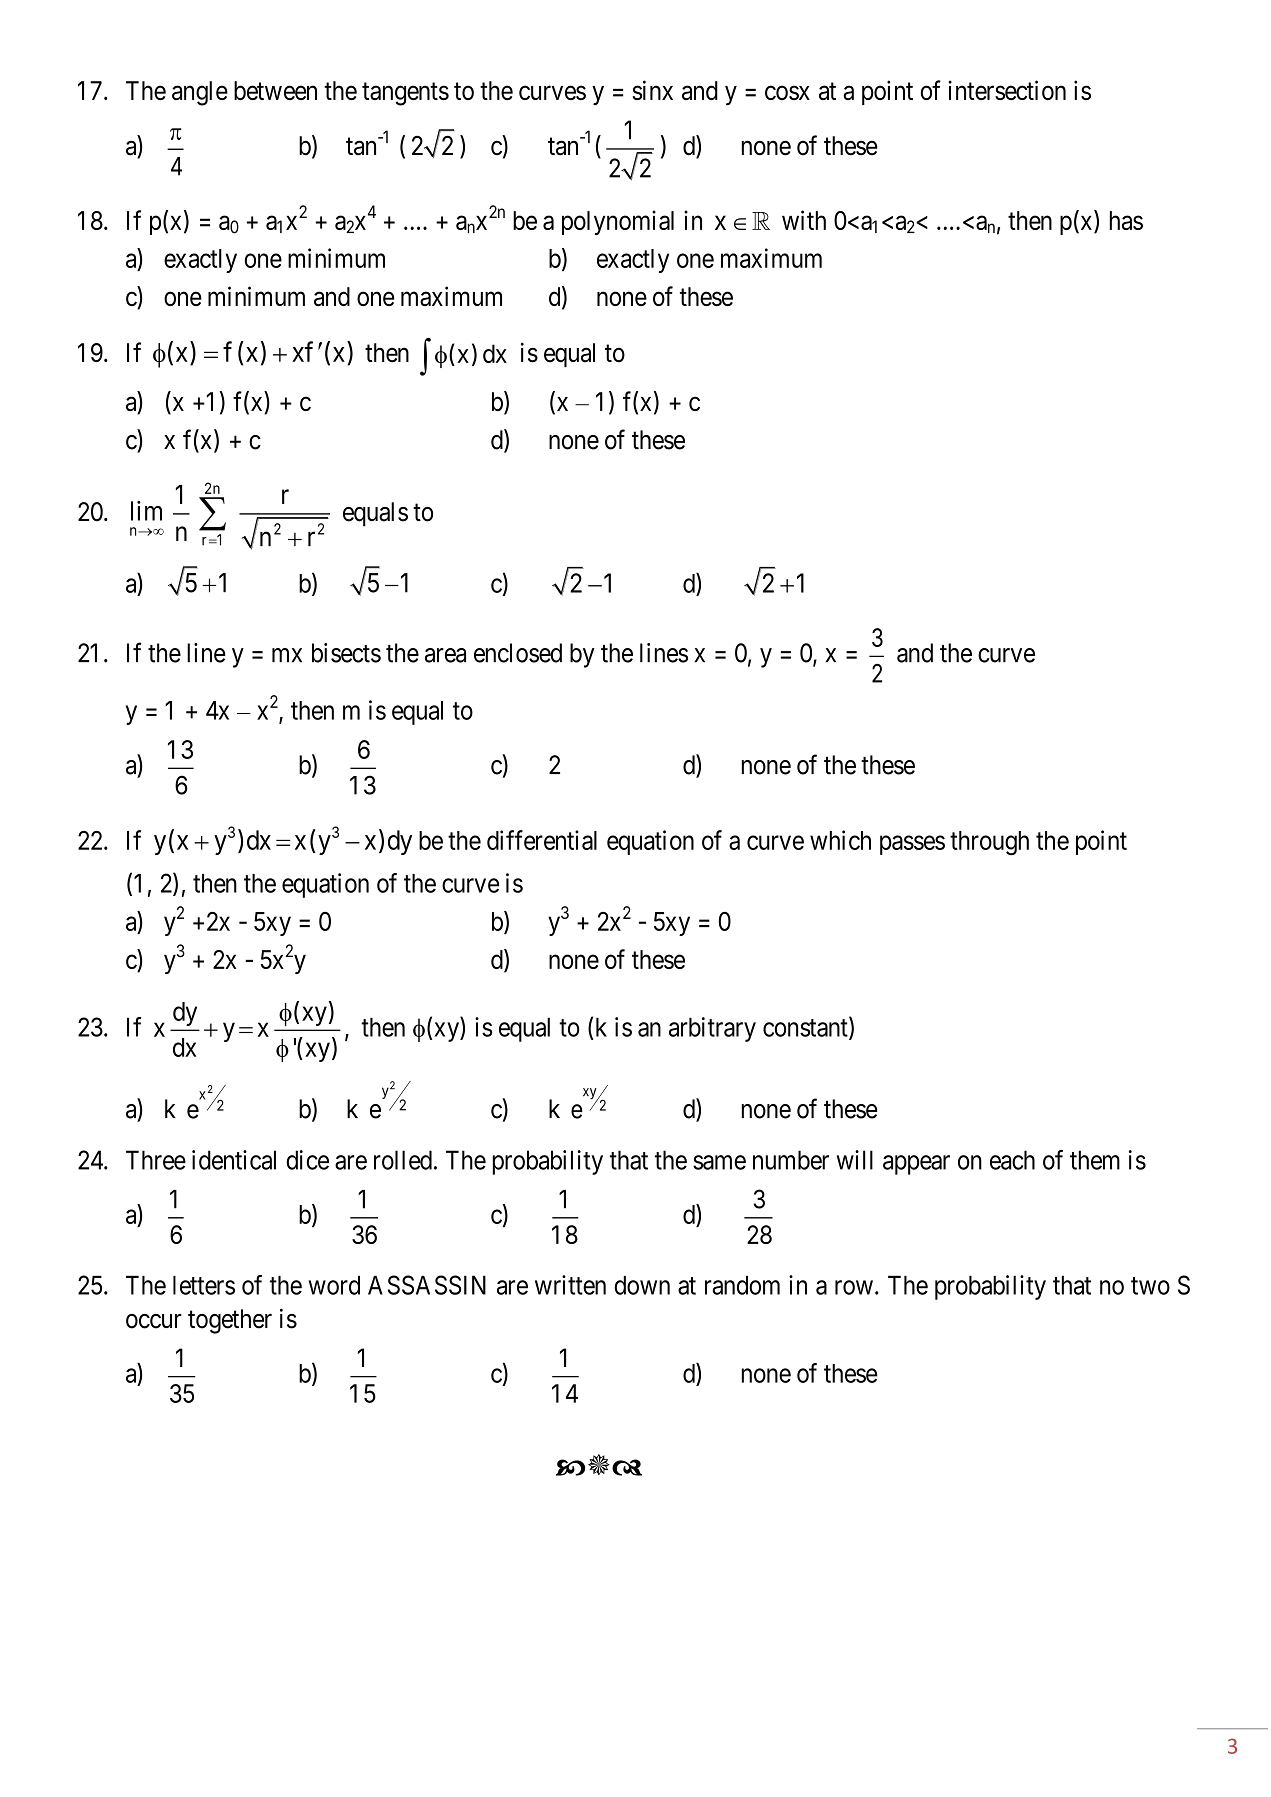  Describe the element at coordinates (652, 90) in the screenshot. I see `sinx` at that location.
